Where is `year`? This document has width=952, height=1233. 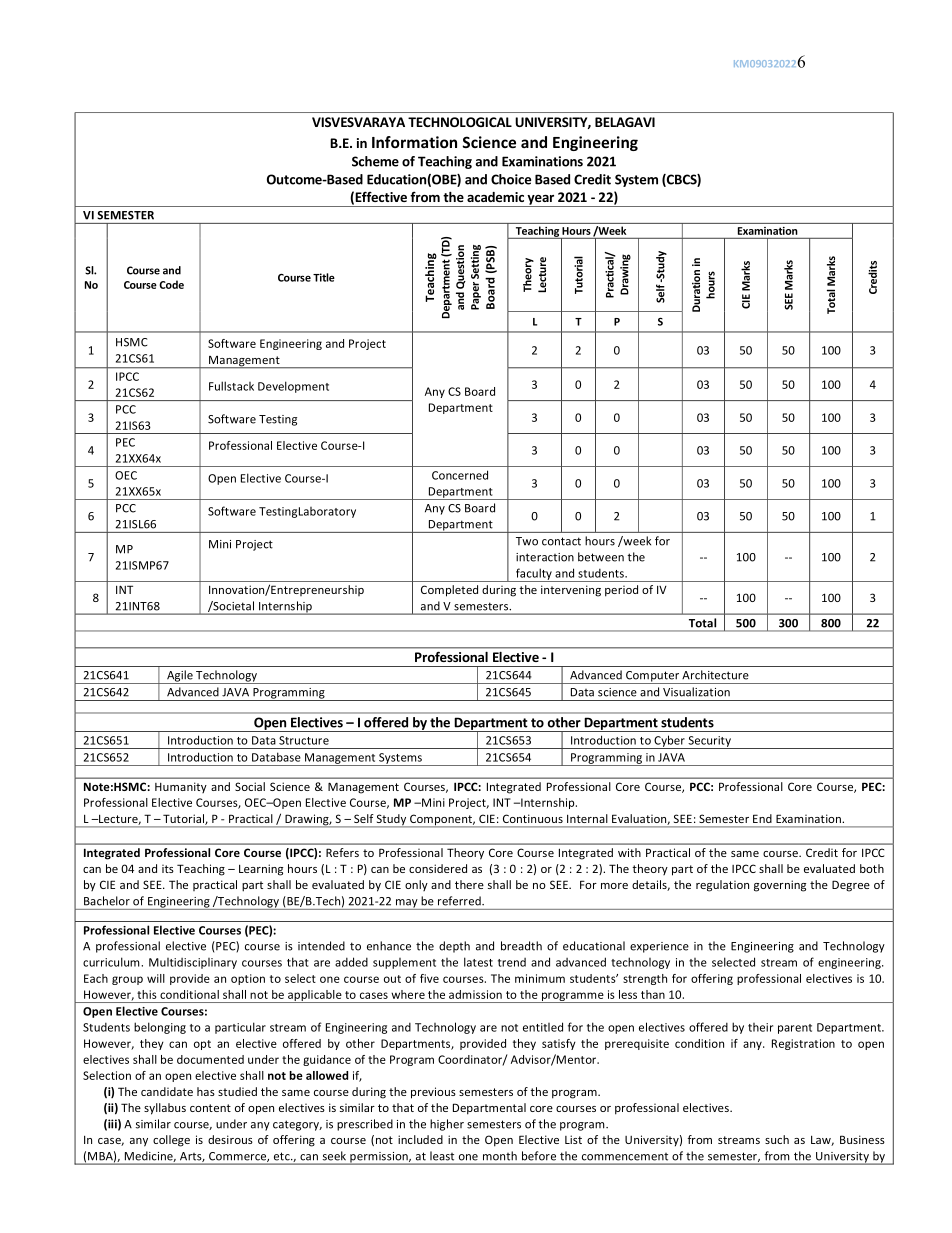 year is located at coordinates (541, 201).
